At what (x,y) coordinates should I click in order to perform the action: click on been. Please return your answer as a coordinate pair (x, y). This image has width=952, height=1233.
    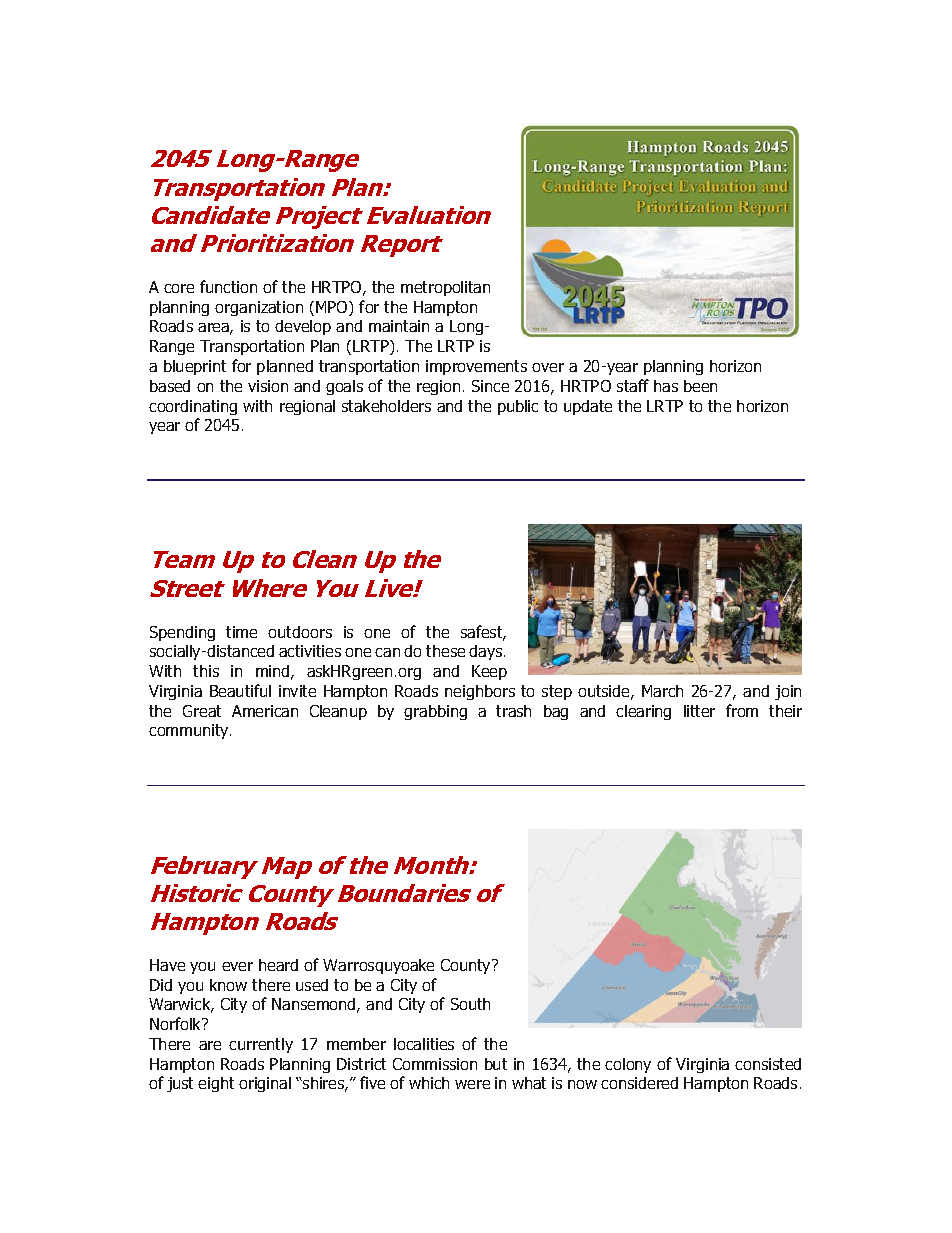
    Looking at the image, I should click on (700, 386).
